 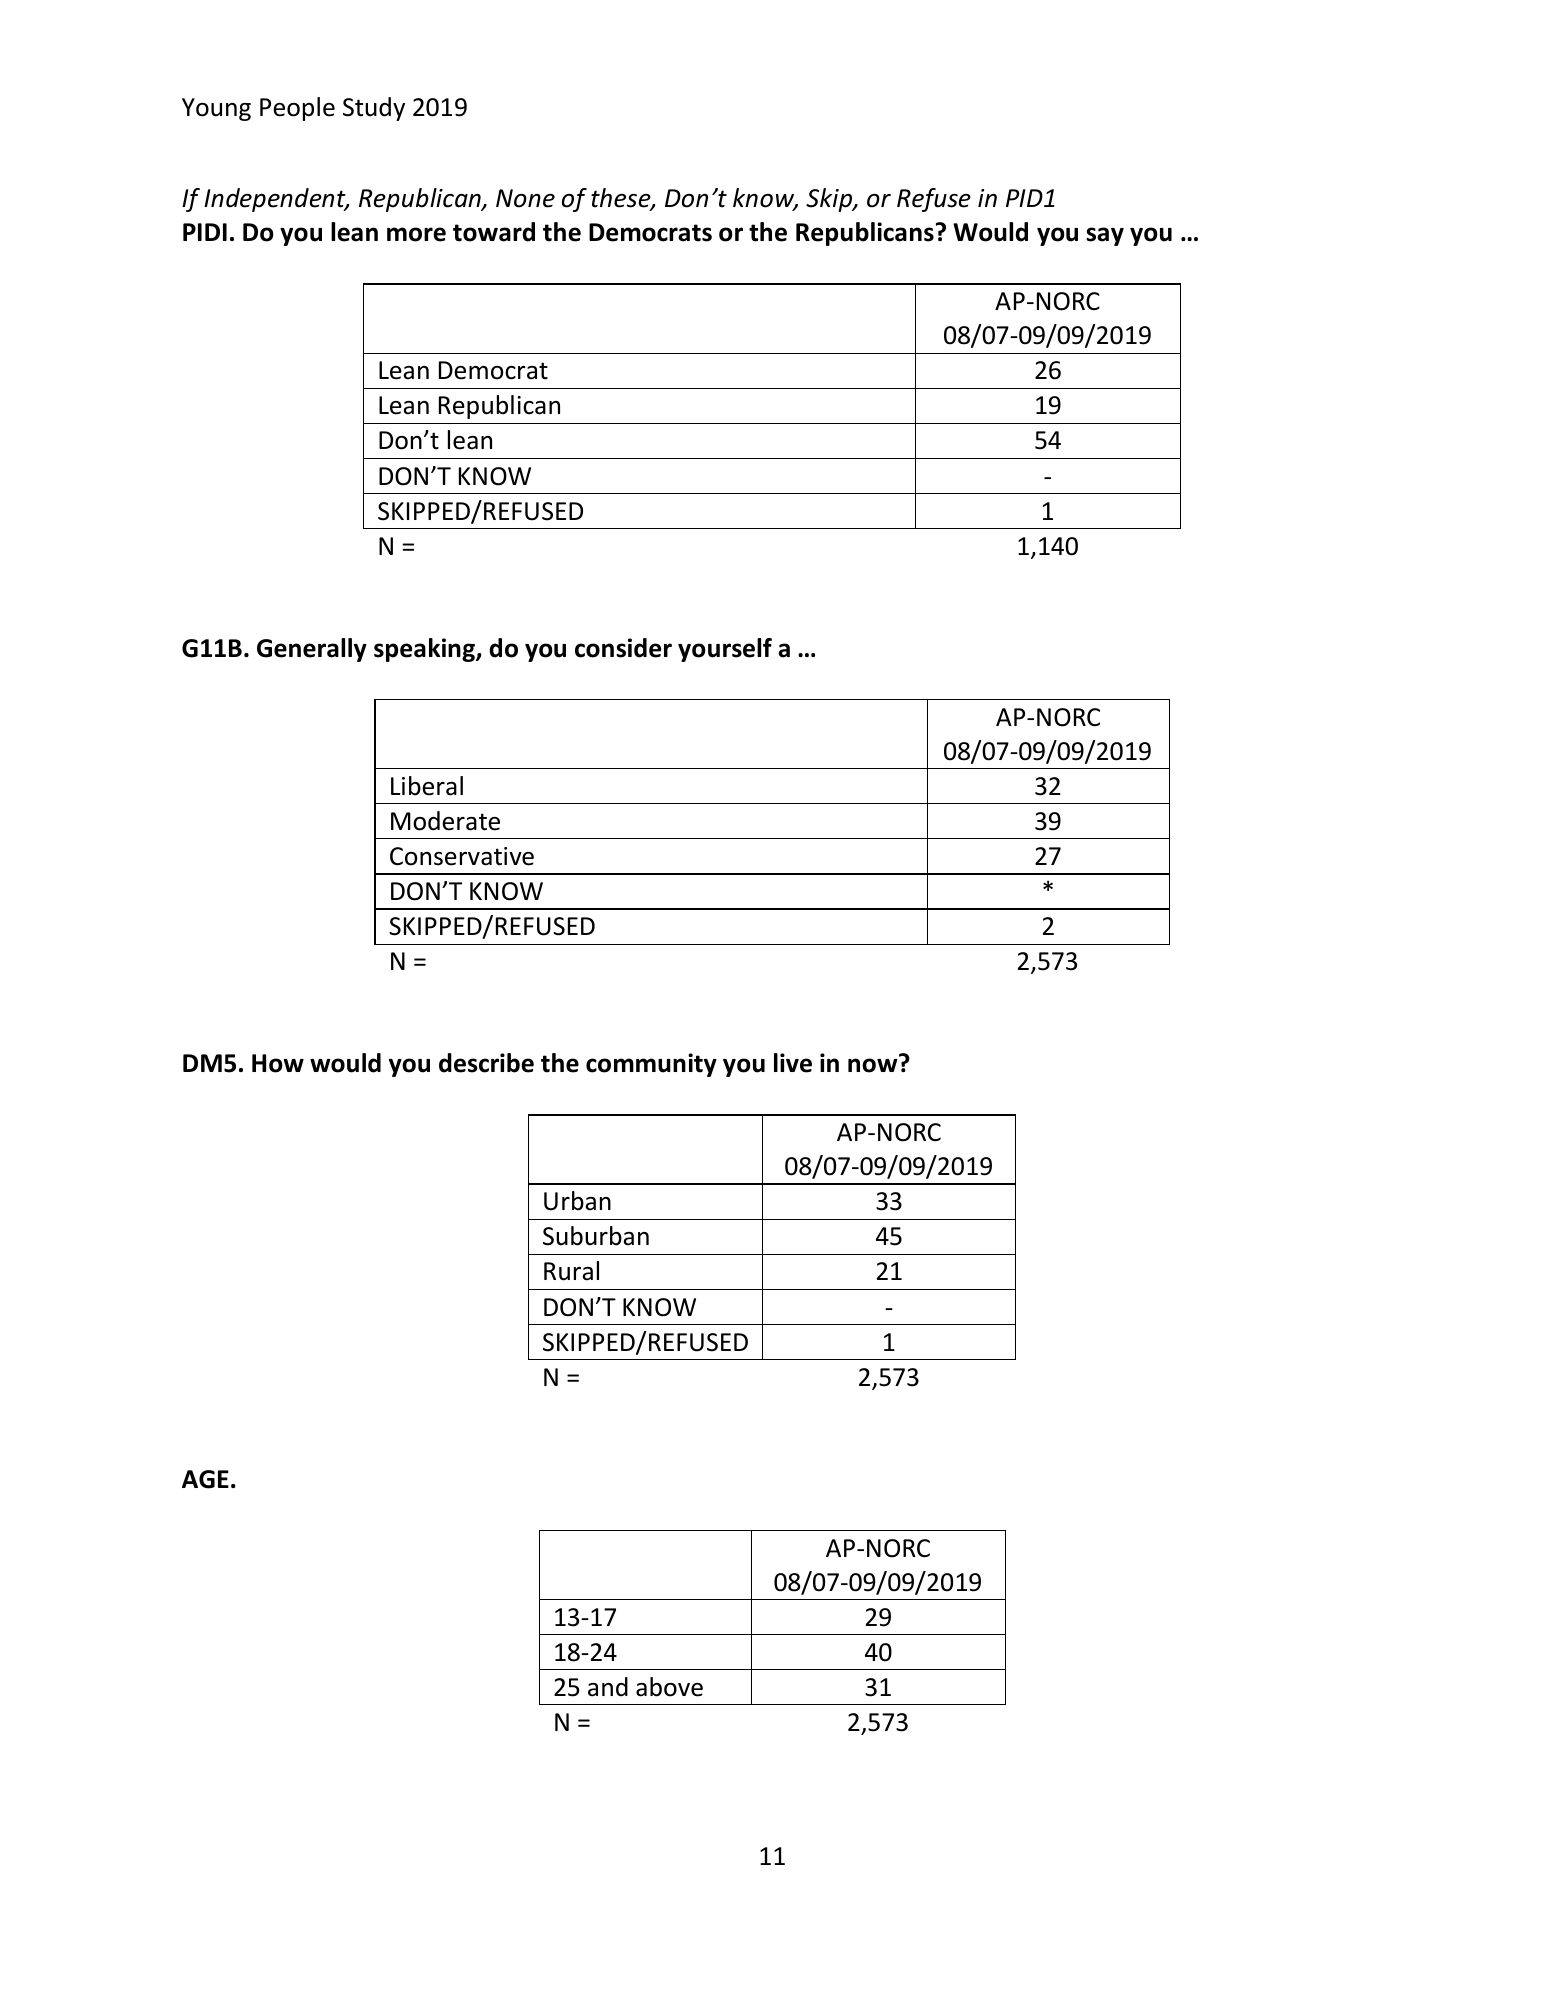 What do you see at coordinates (793, 1063) in the image?
I see `live` at bounding box center [793, 1063].
